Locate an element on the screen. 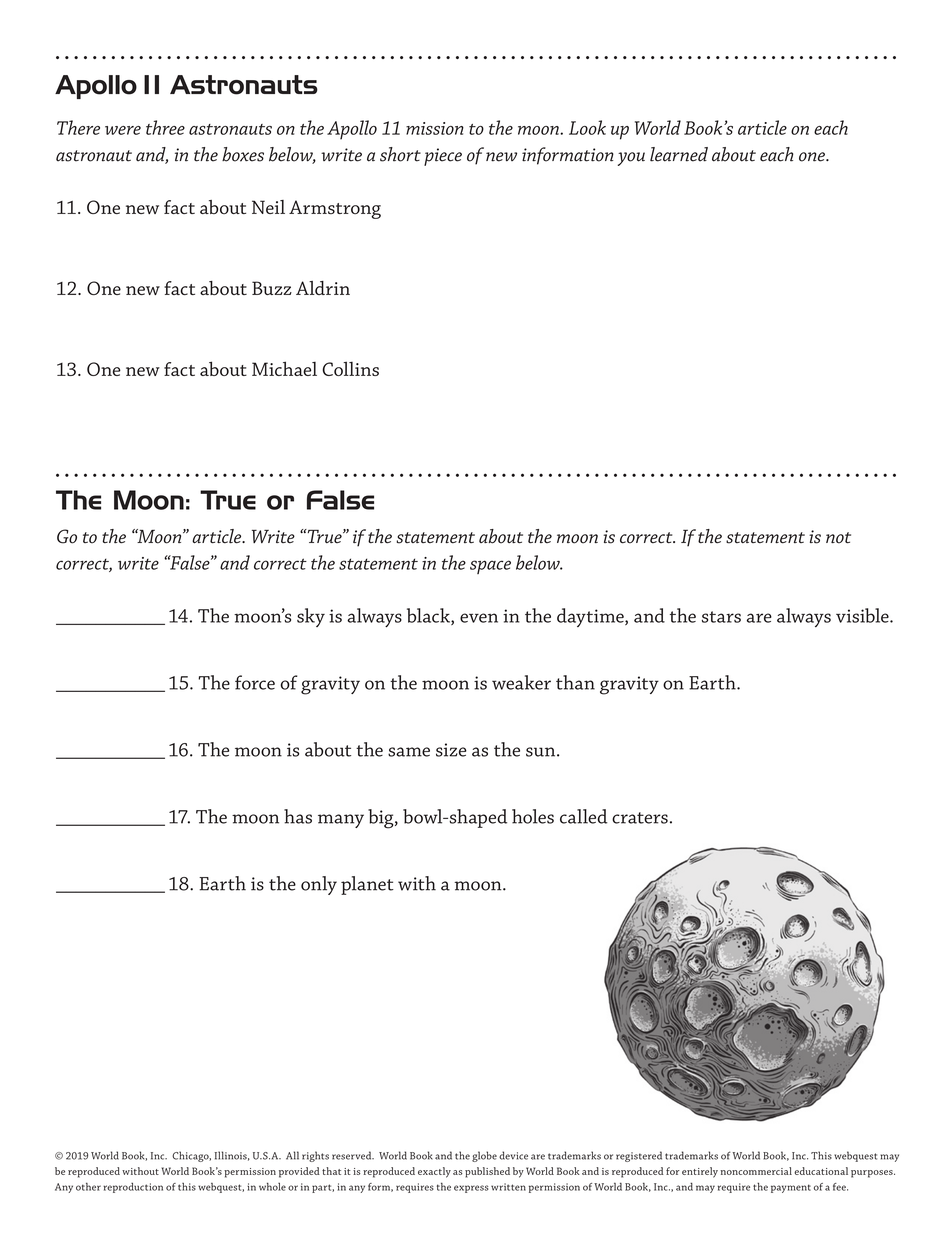  force is located at coordinates (255, 682).
